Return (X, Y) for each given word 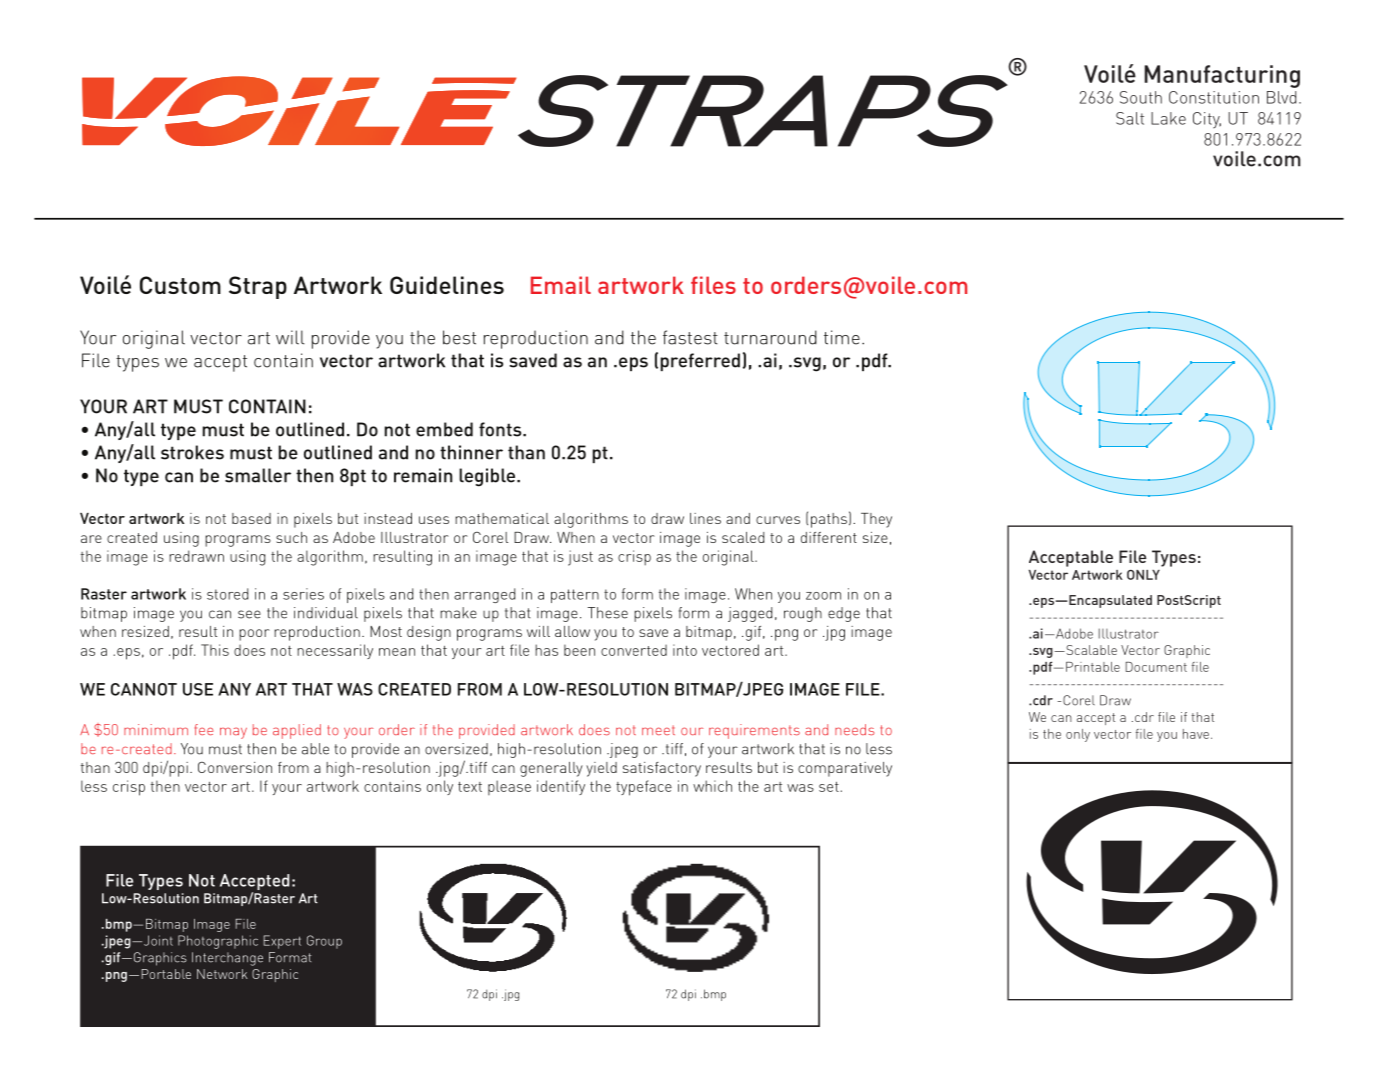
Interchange (227, 959)
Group (324, 942)
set (829, 787)
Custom (180, 285)
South (1141, 97)
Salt (1130, 118)
